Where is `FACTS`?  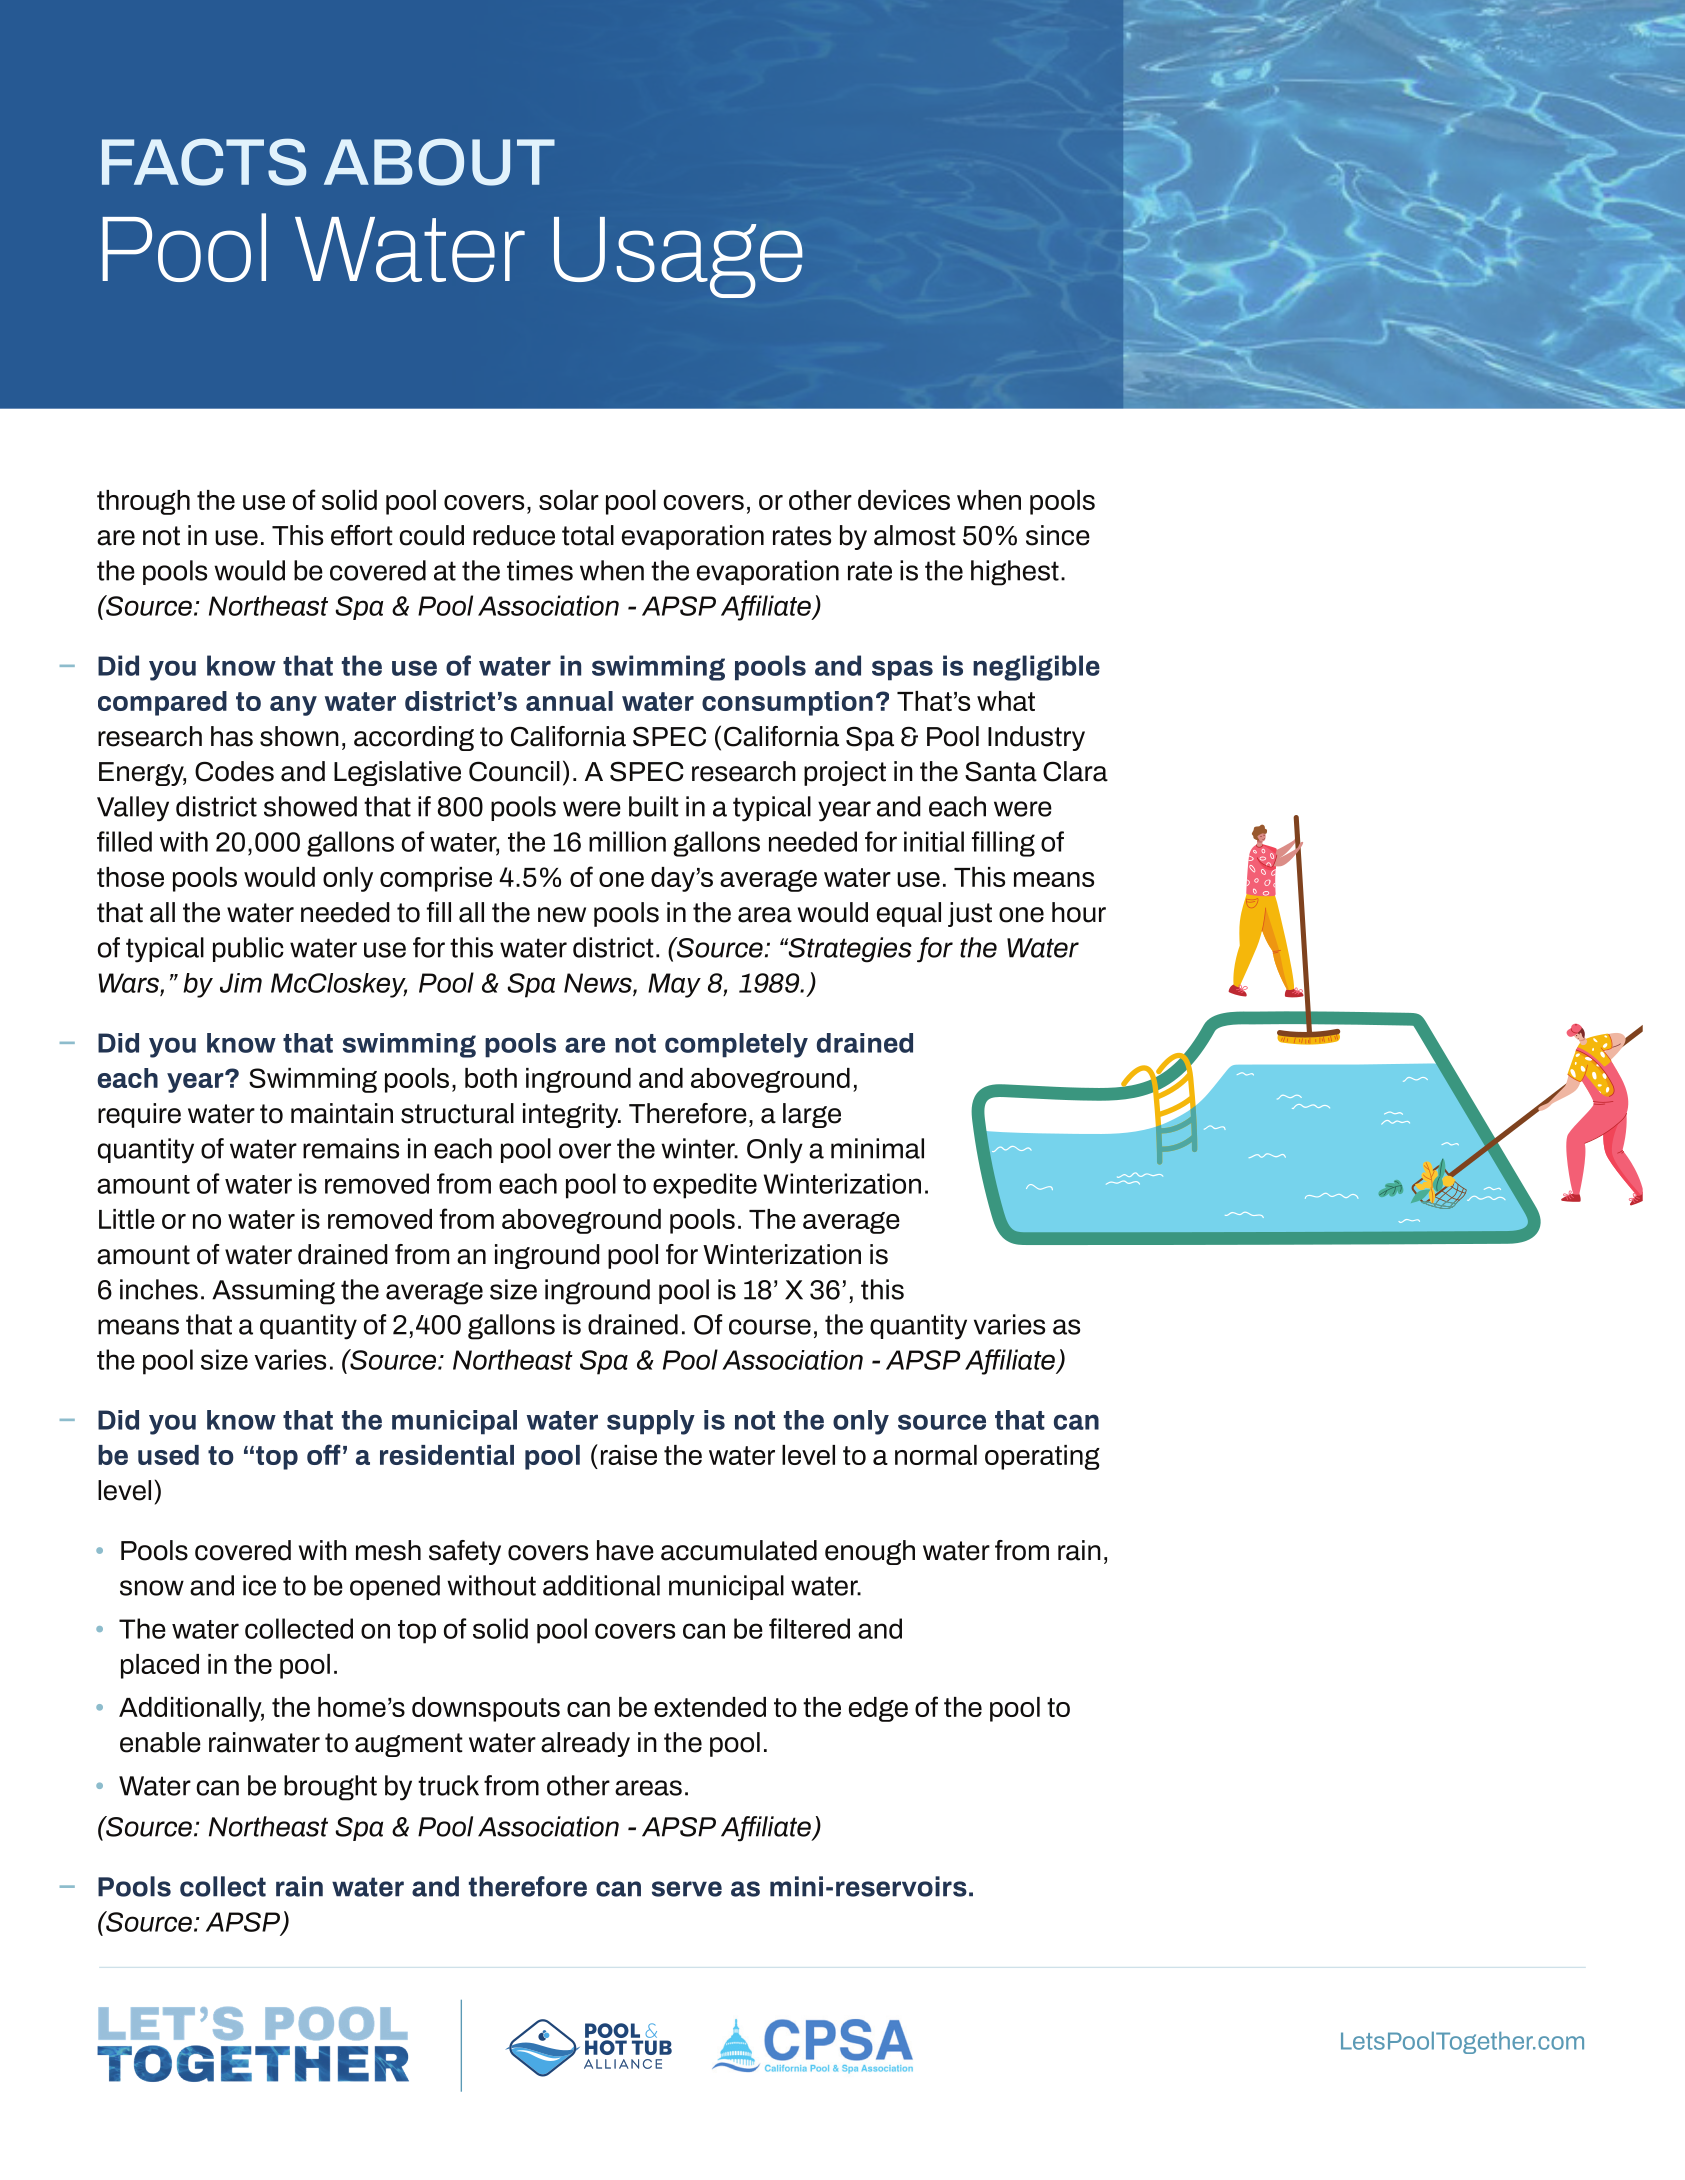
FACTS is located at coordinates (204, 162).
